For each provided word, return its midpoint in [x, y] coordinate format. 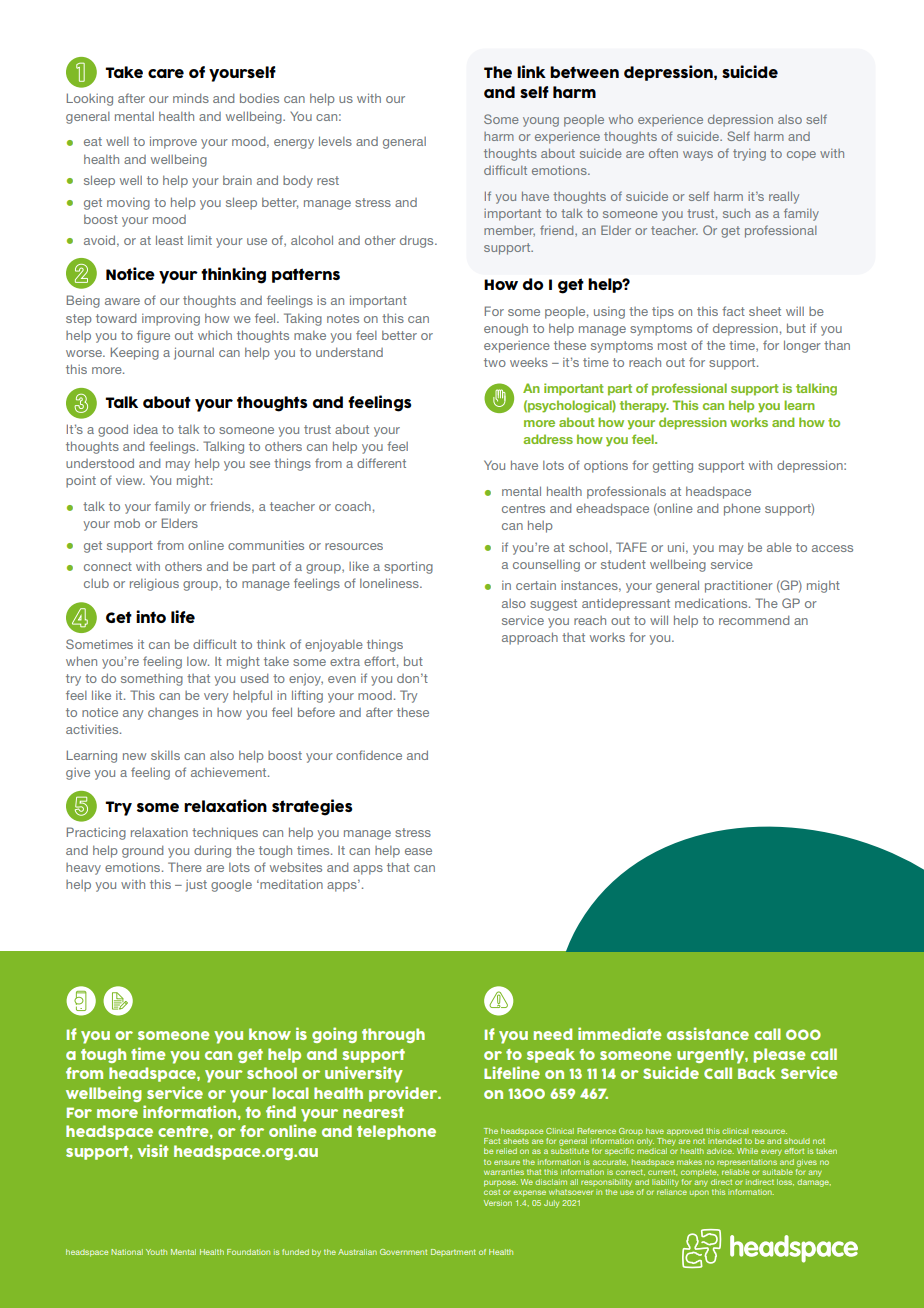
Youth [156, 1252]
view [130, 480]
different [381, 463]
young [541, 122]
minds [191, 98]
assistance [708, 1033]
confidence [369, 755]
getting [673, 466]
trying [749, 155]
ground [142, 851]
